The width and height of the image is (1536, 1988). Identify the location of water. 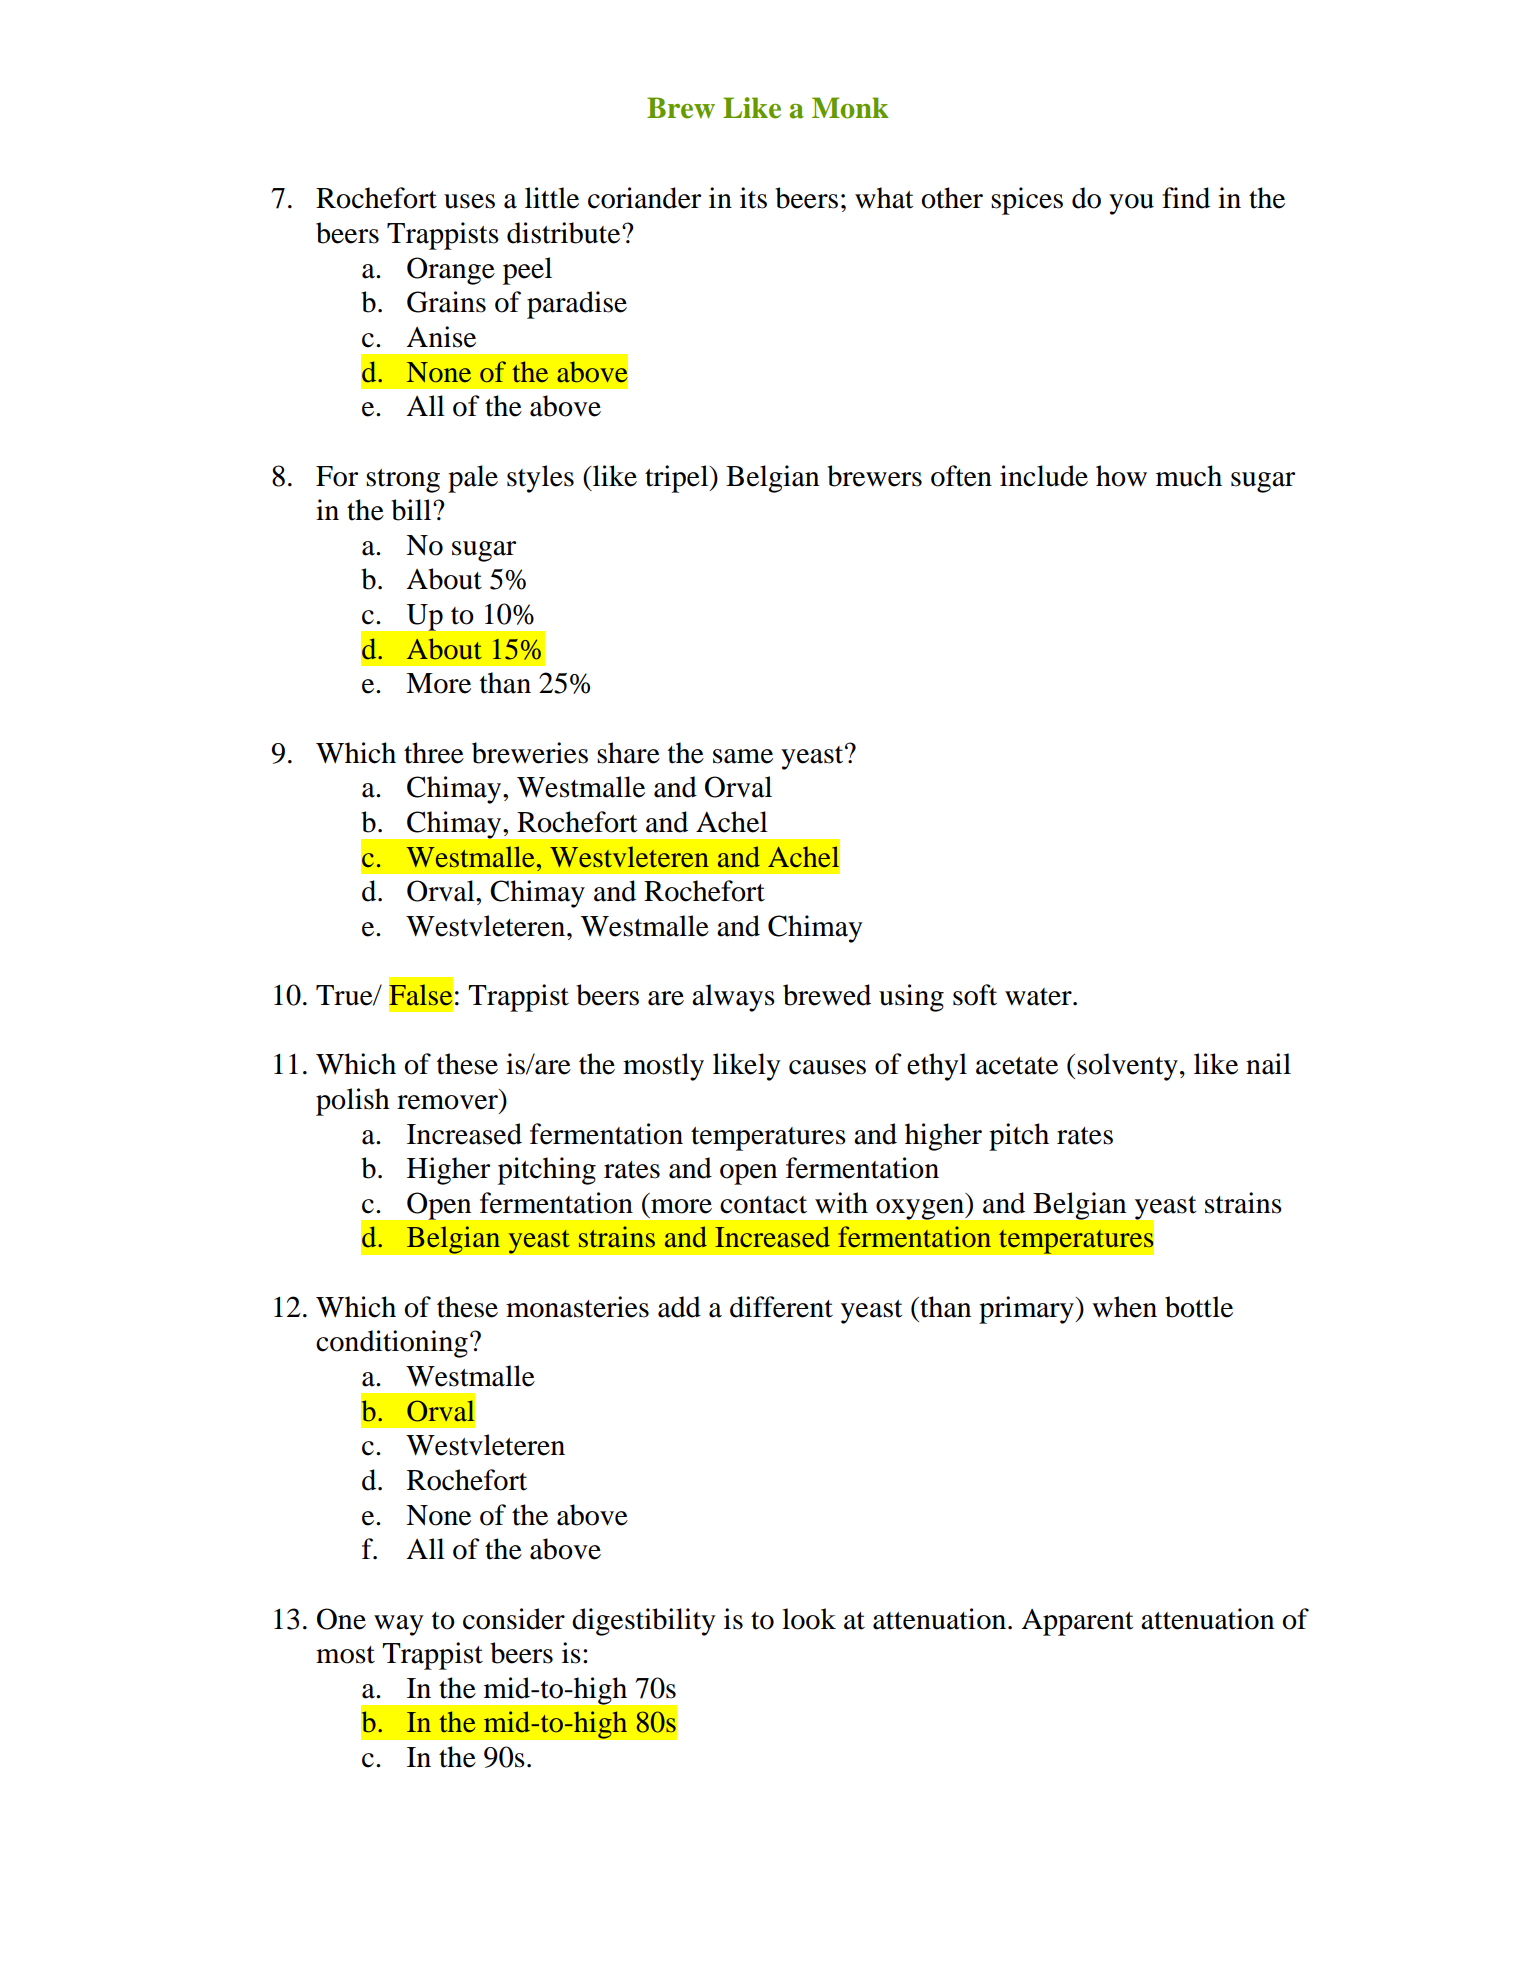
(1039, 997).
